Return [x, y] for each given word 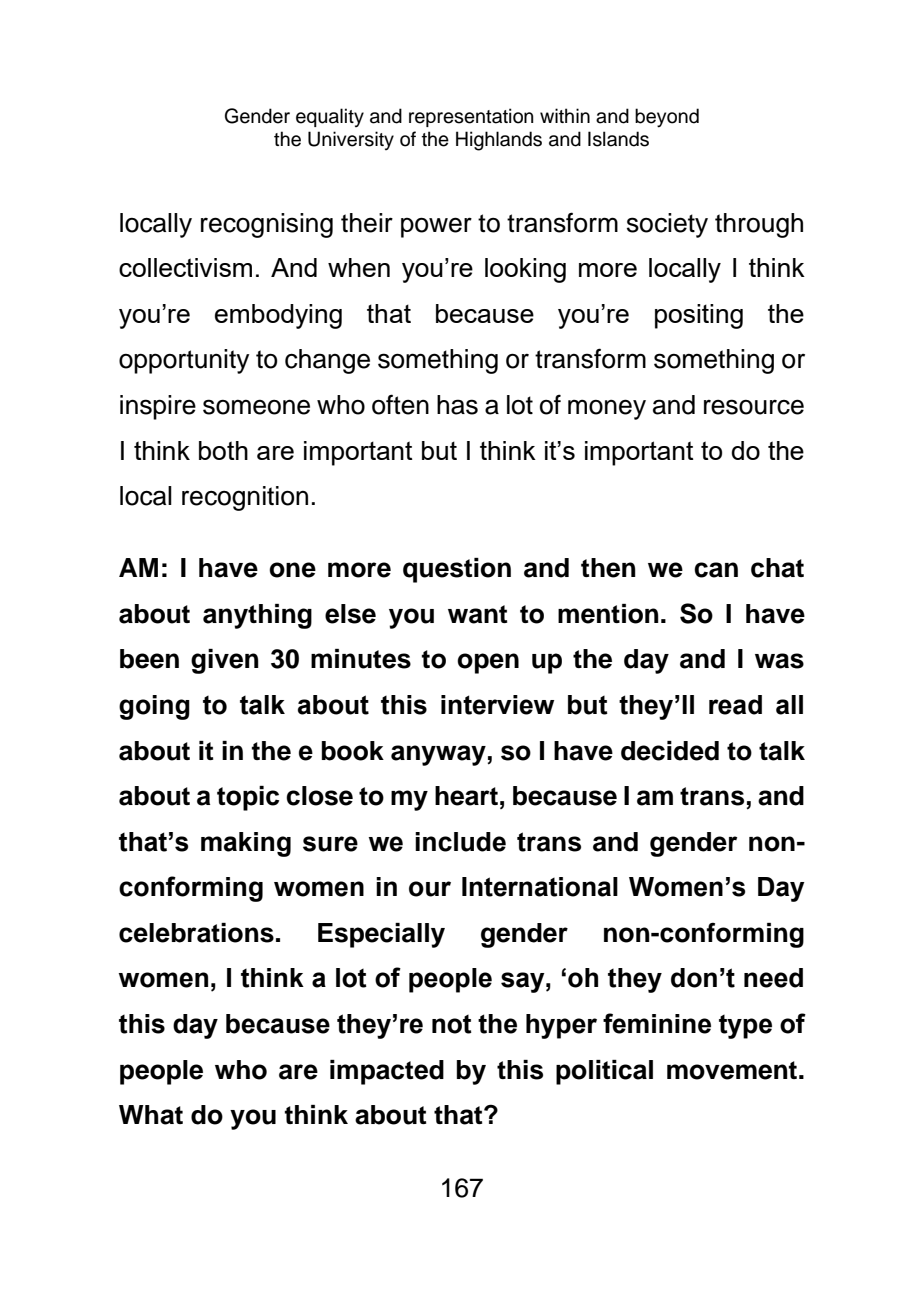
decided [670, 751]
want [477, 614]
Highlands [499, 141]
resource [754, 407]
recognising [267, 225]
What [151, 1115]
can [716, 570]
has [457, 405]
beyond [667, 118]
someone [256, 407]
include [460, 842]
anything [257, 616]
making [246, 844]
